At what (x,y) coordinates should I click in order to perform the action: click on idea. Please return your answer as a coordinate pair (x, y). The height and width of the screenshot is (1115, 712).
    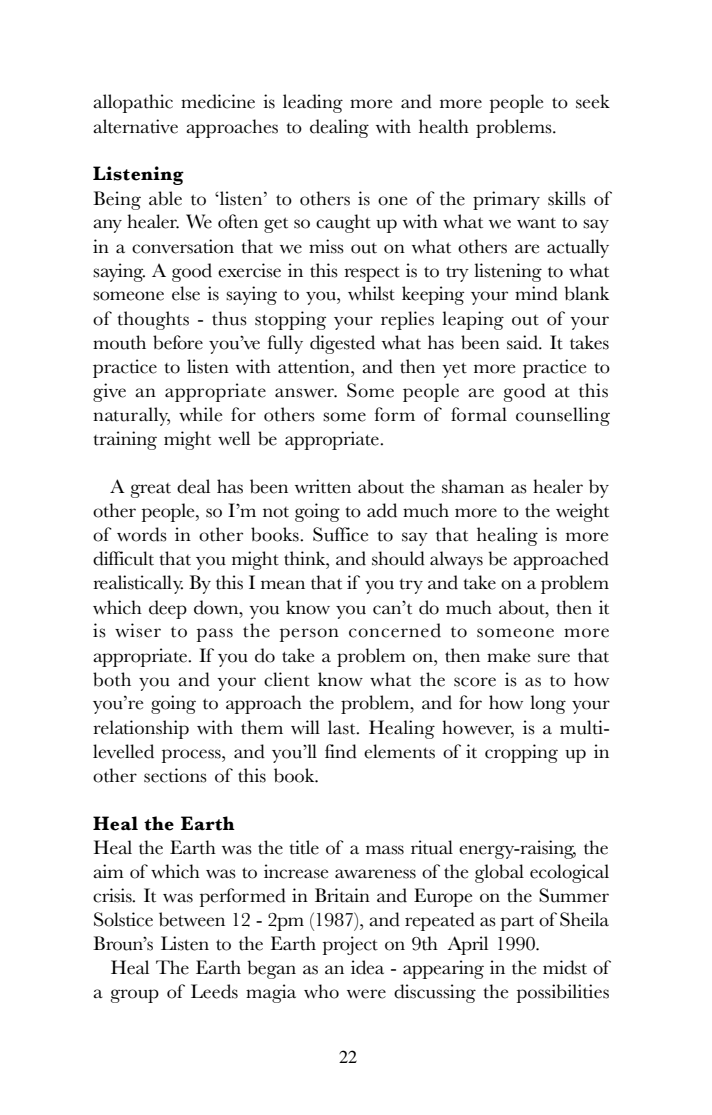
    Looking at the image, I should click on (367, 967).
